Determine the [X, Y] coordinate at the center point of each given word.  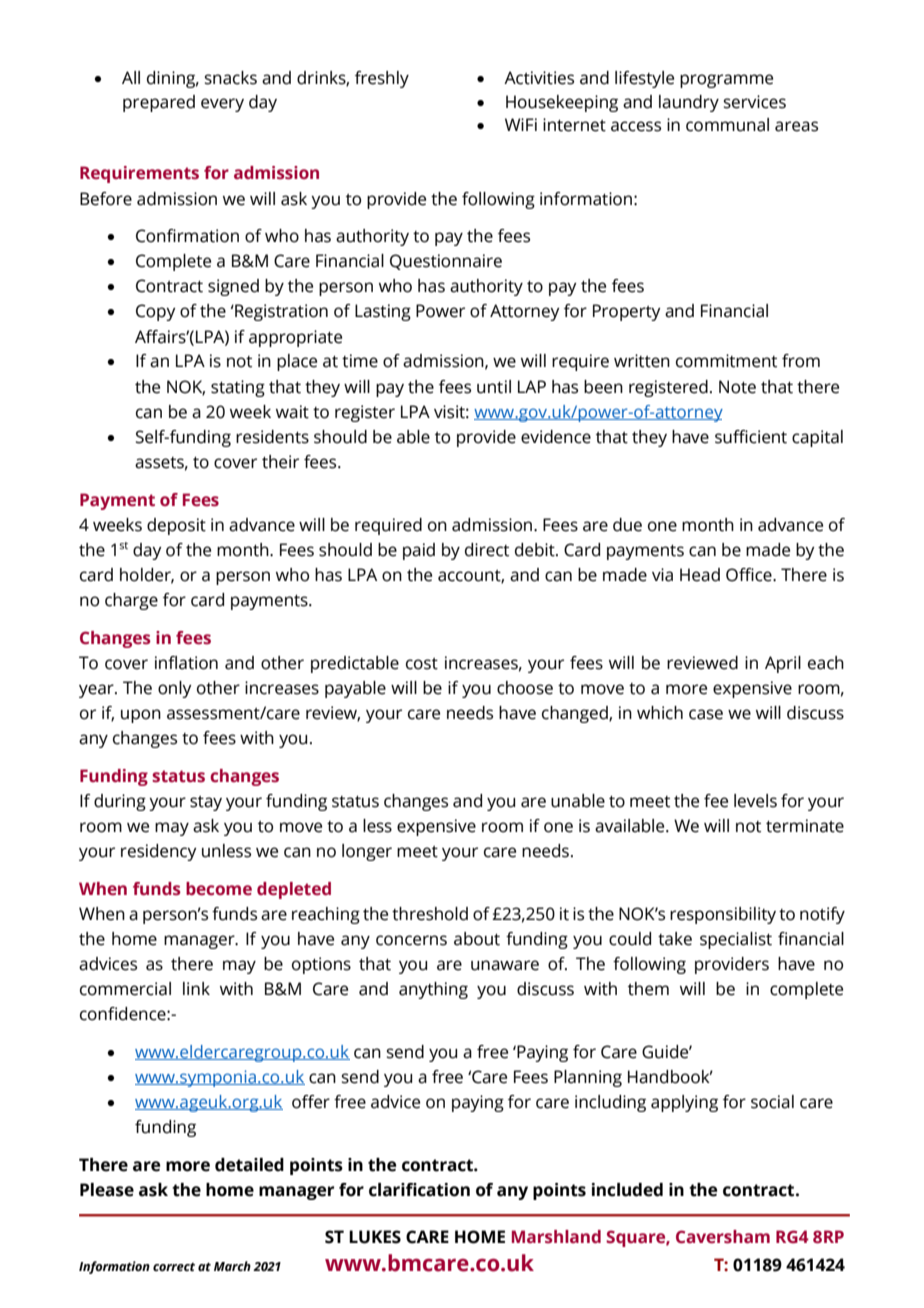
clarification [419, 1190]
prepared [159, 103]
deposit [176, 526]
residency [159, 852]
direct [487, 550]
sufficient [751, 437]
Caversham [723, 1237]
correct [174, 1267]
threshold [430, 914]
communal [727, 125]
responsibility [723, 915]
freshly [382, 79]
